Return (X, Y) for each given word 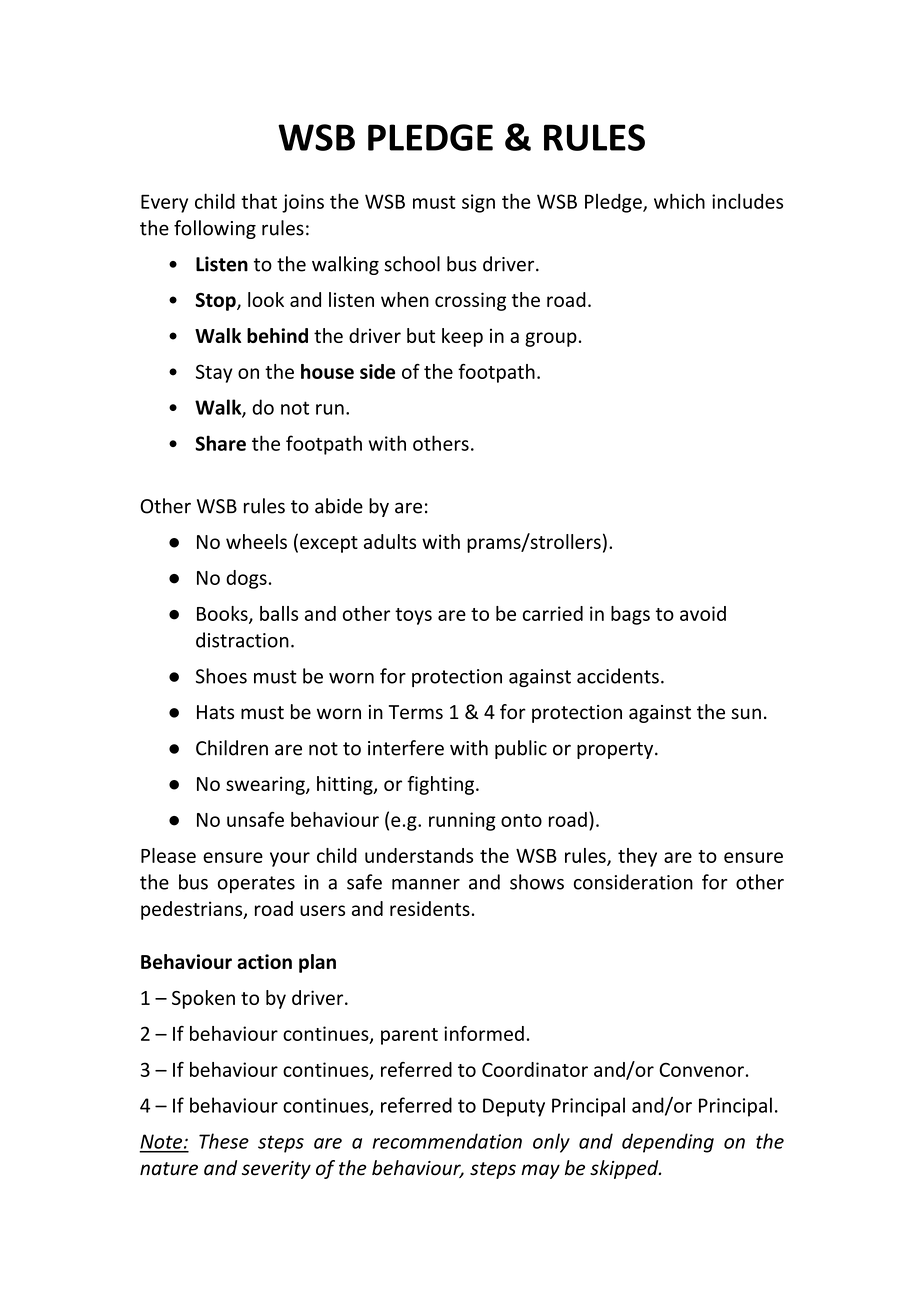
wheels (256, 541)
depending (668, 1143)
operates (256, 884)
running (462, 821)
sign (478, 203)
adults (390, 541)
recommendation (447, 1141)
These (224, 1141)
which (679, 201)
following (215, 229)
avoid (703, 613)
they (637, 857)
